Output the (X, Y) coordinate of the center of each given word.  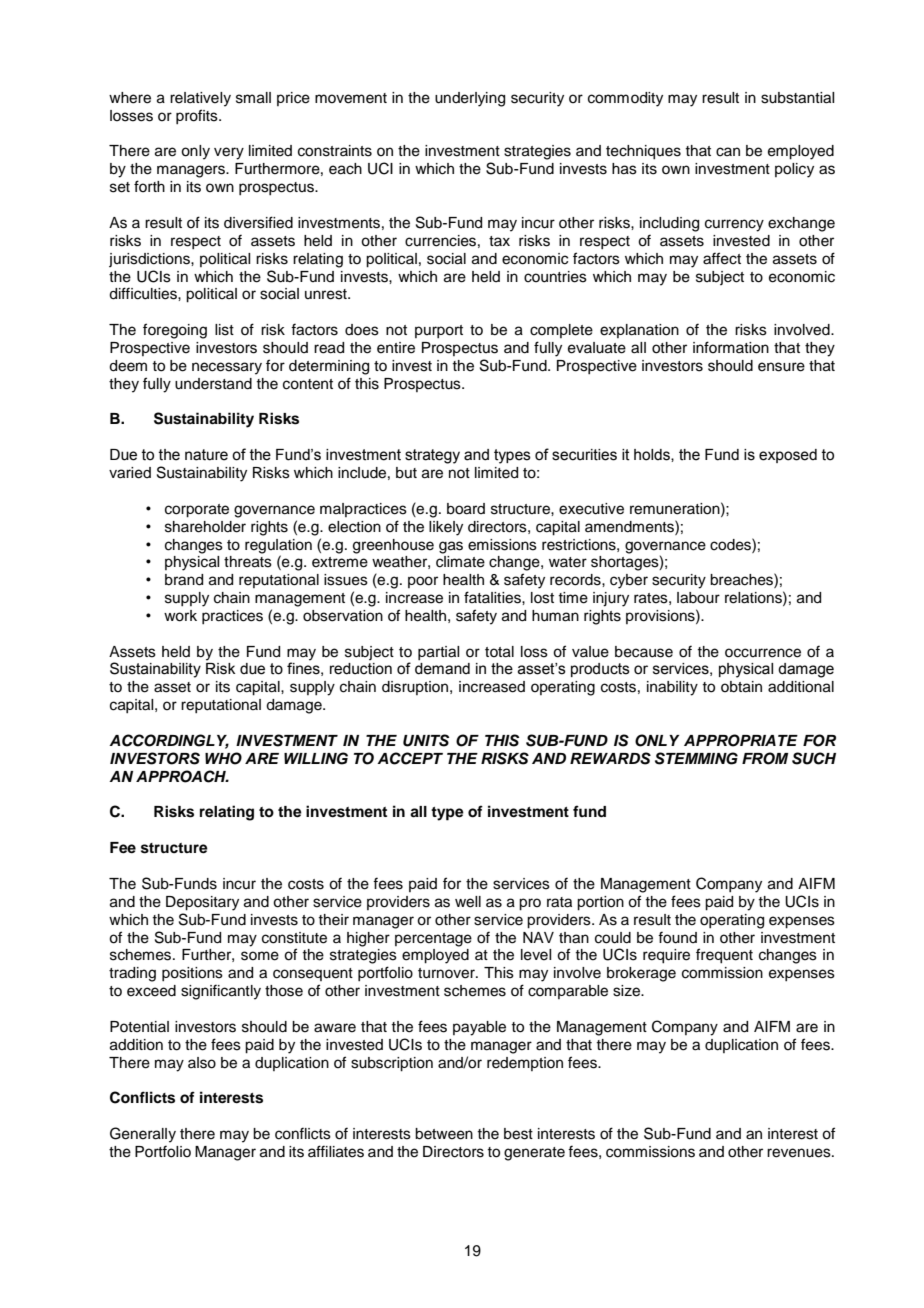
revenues (800, 1153)
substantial (797, 98)
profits (198, 116)
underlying (470, 99)
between (444, 1134)
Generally (143, 1135)
